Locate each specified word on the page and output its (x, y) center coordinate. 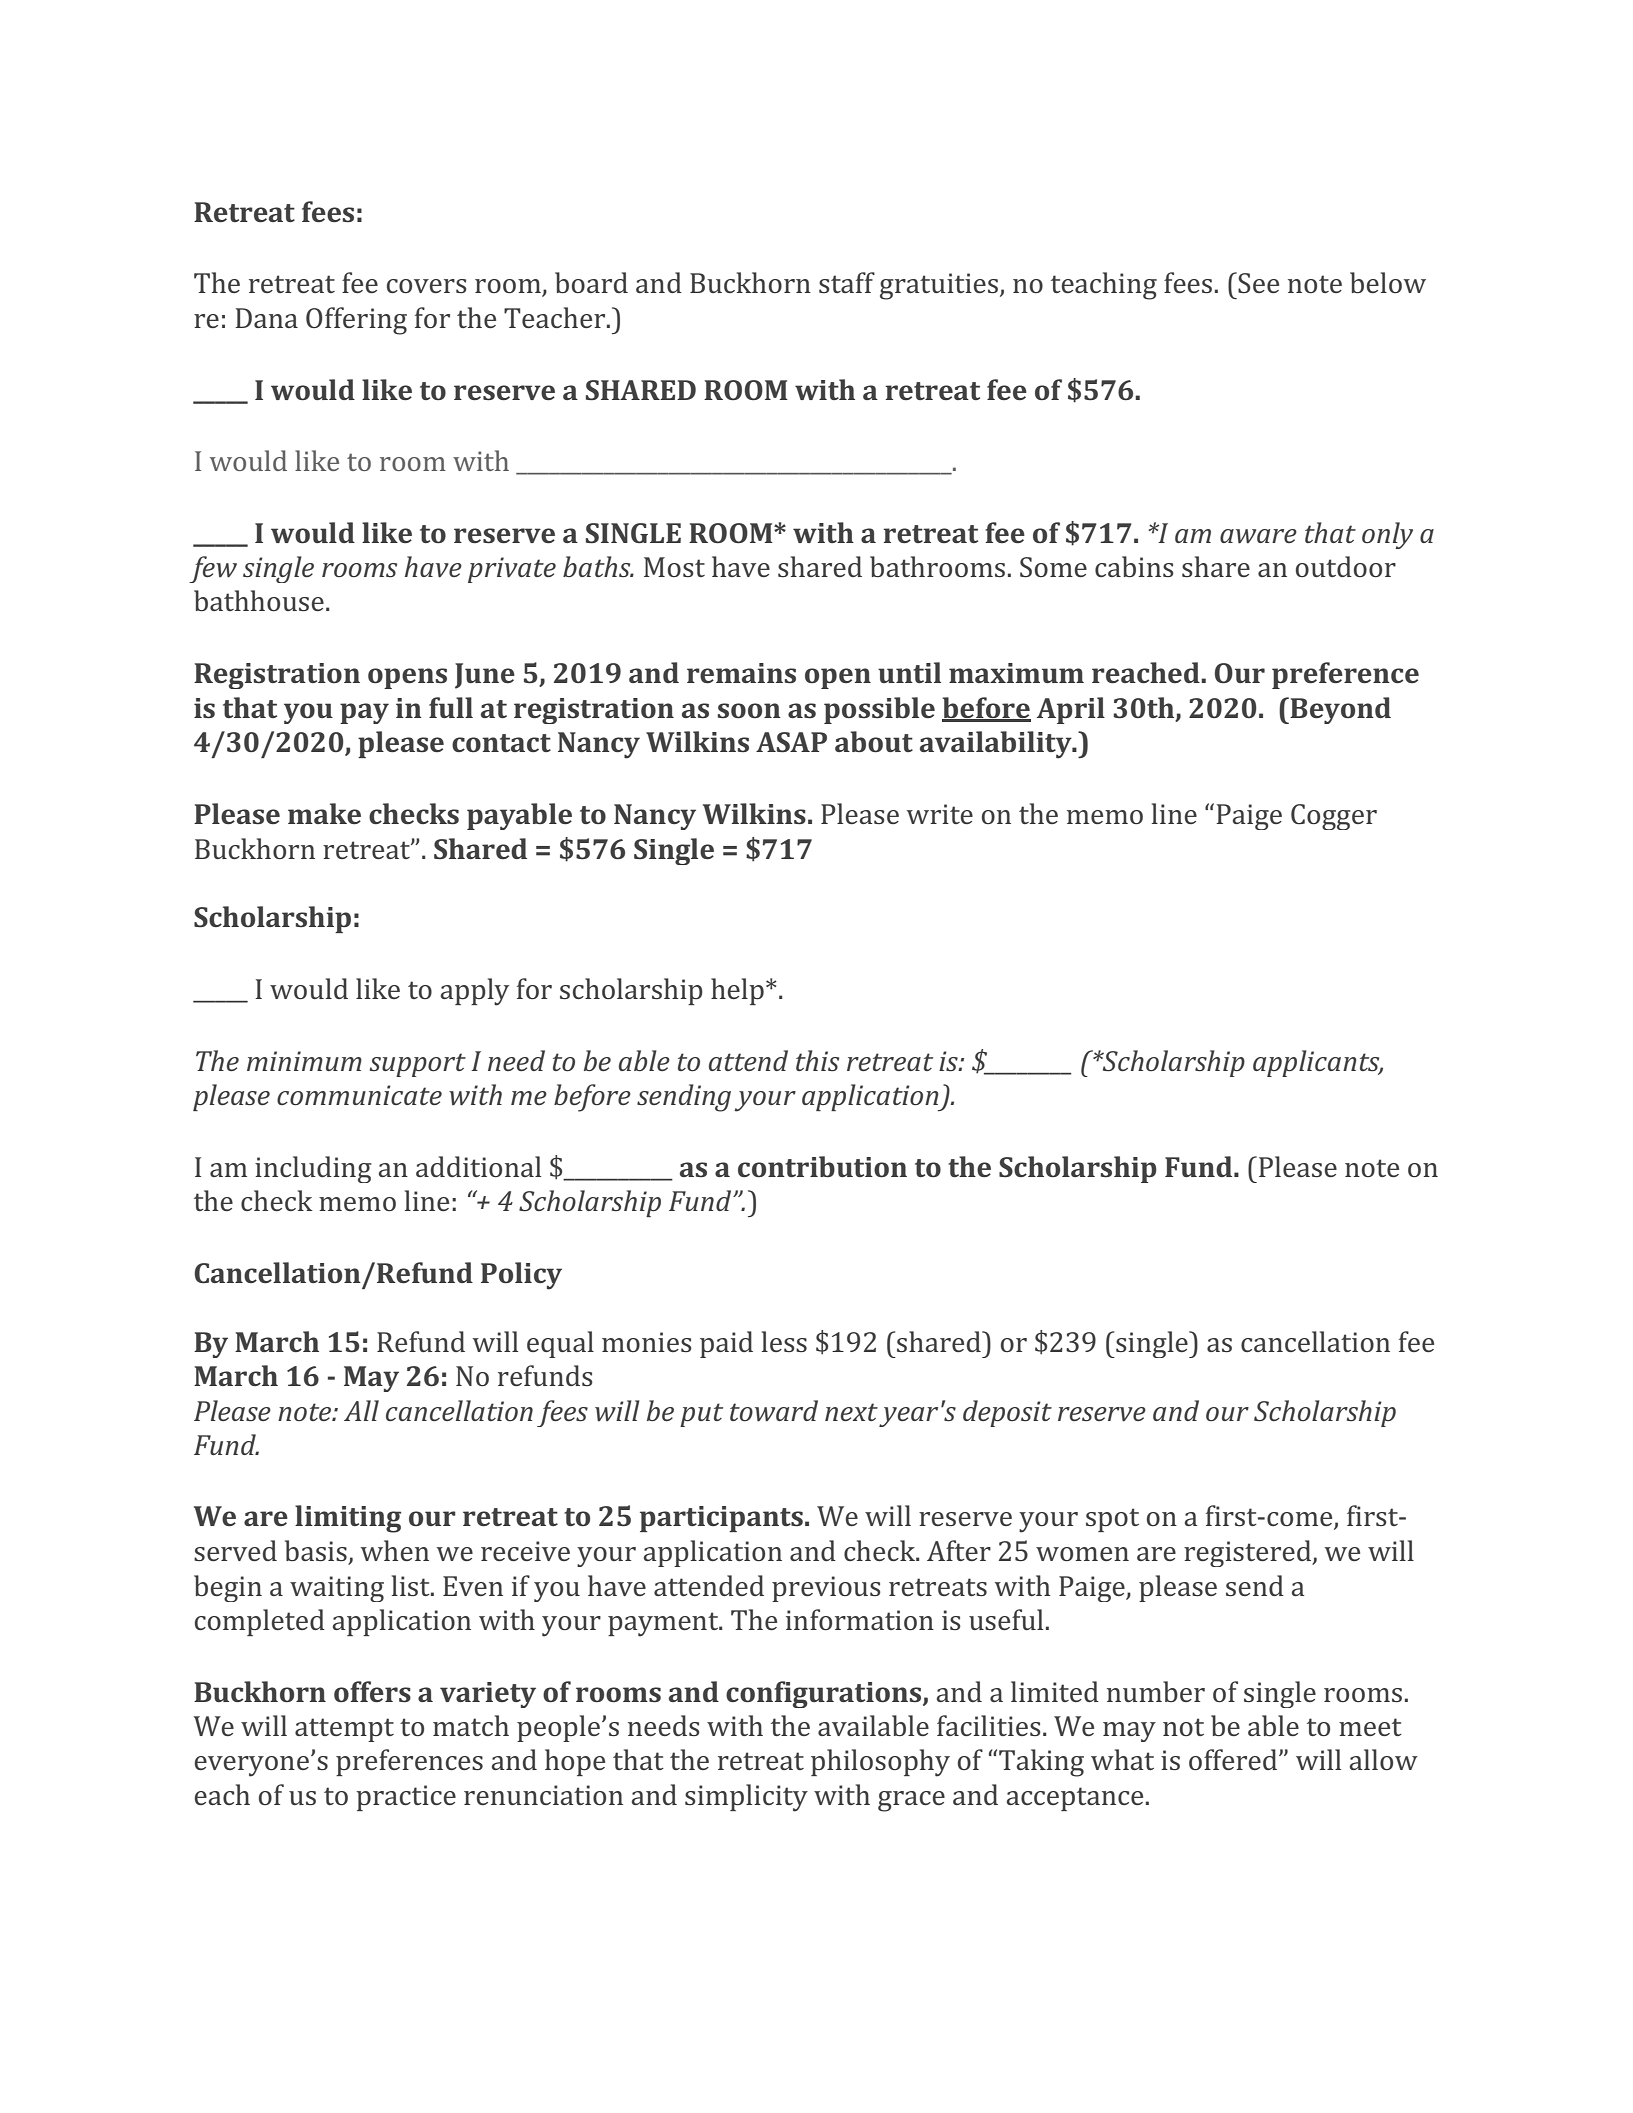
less (784, 1341)
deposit (1007, 1413)
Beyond (1339, 710)
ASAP (791, 742)
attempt (344, 1730)
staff (847, 282)
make (324, 813)
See (1257, 282)
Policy (521, 1276)
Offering (356, 321)
